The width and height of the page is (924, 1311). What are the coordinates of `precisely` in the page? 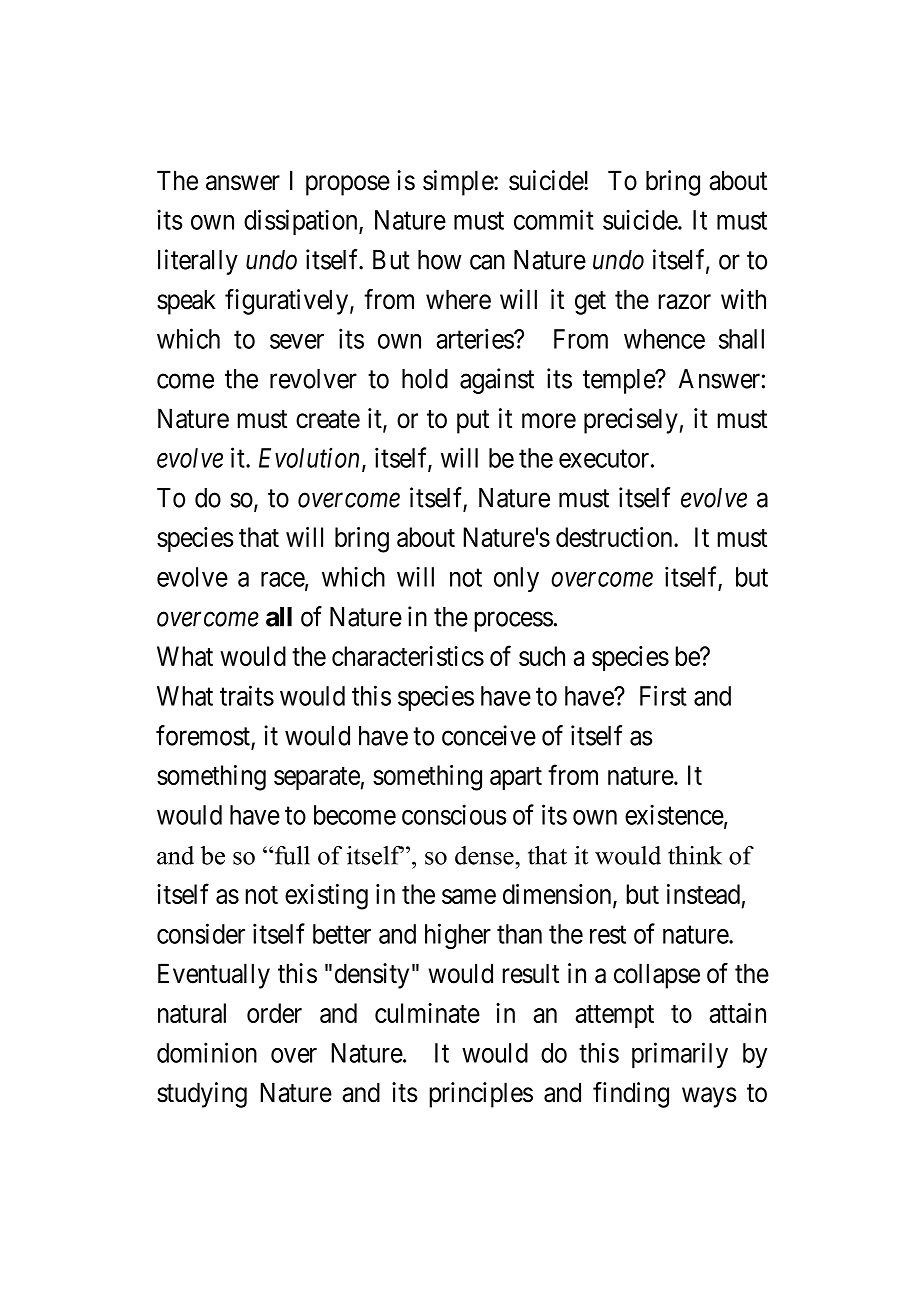 It's located at (631, 421).
